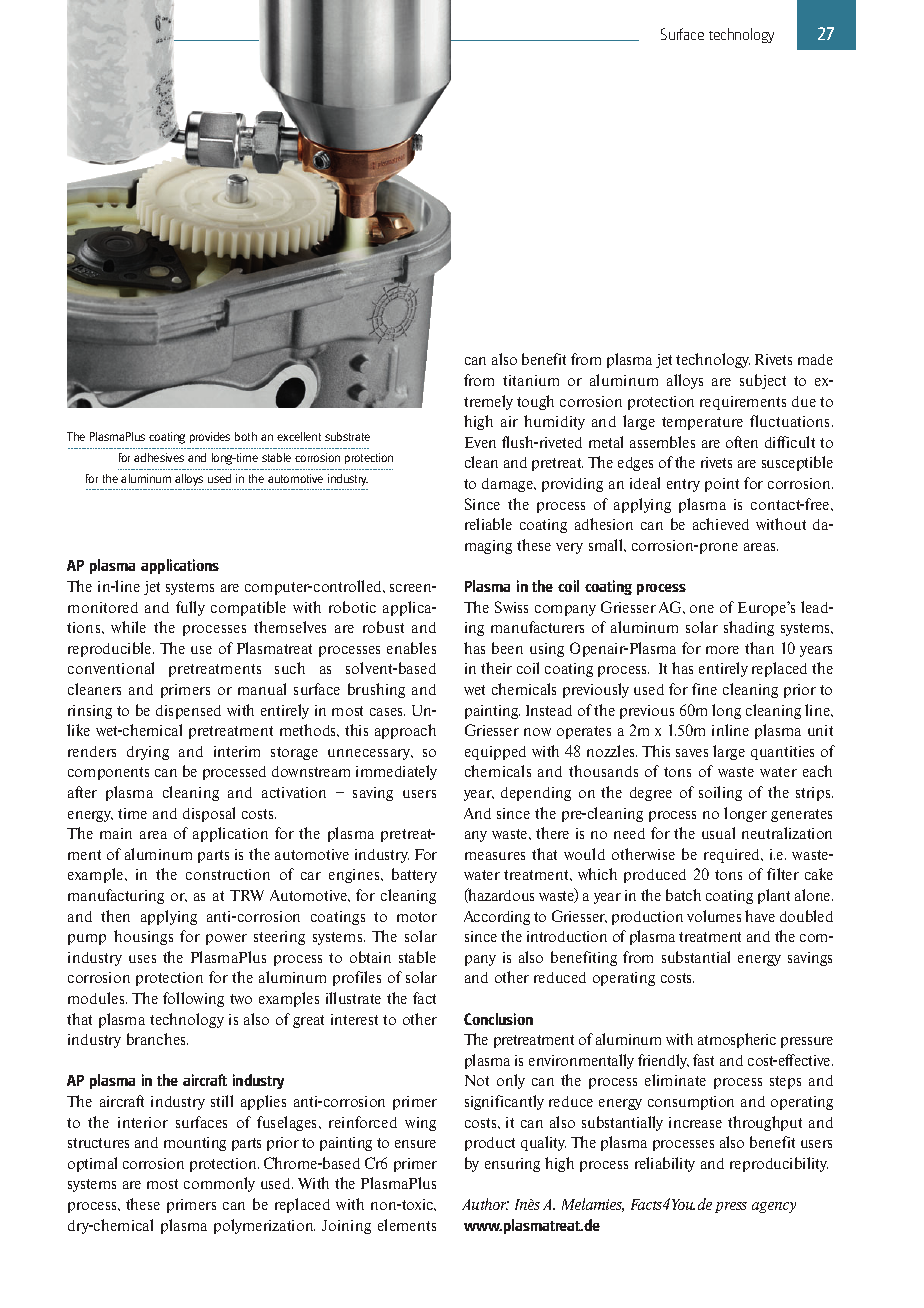 The width and height of the screenshot is (924, 1308). Describe the element at coordinates (195, 1144) in the screenshot. I see `mounting` at that location.
